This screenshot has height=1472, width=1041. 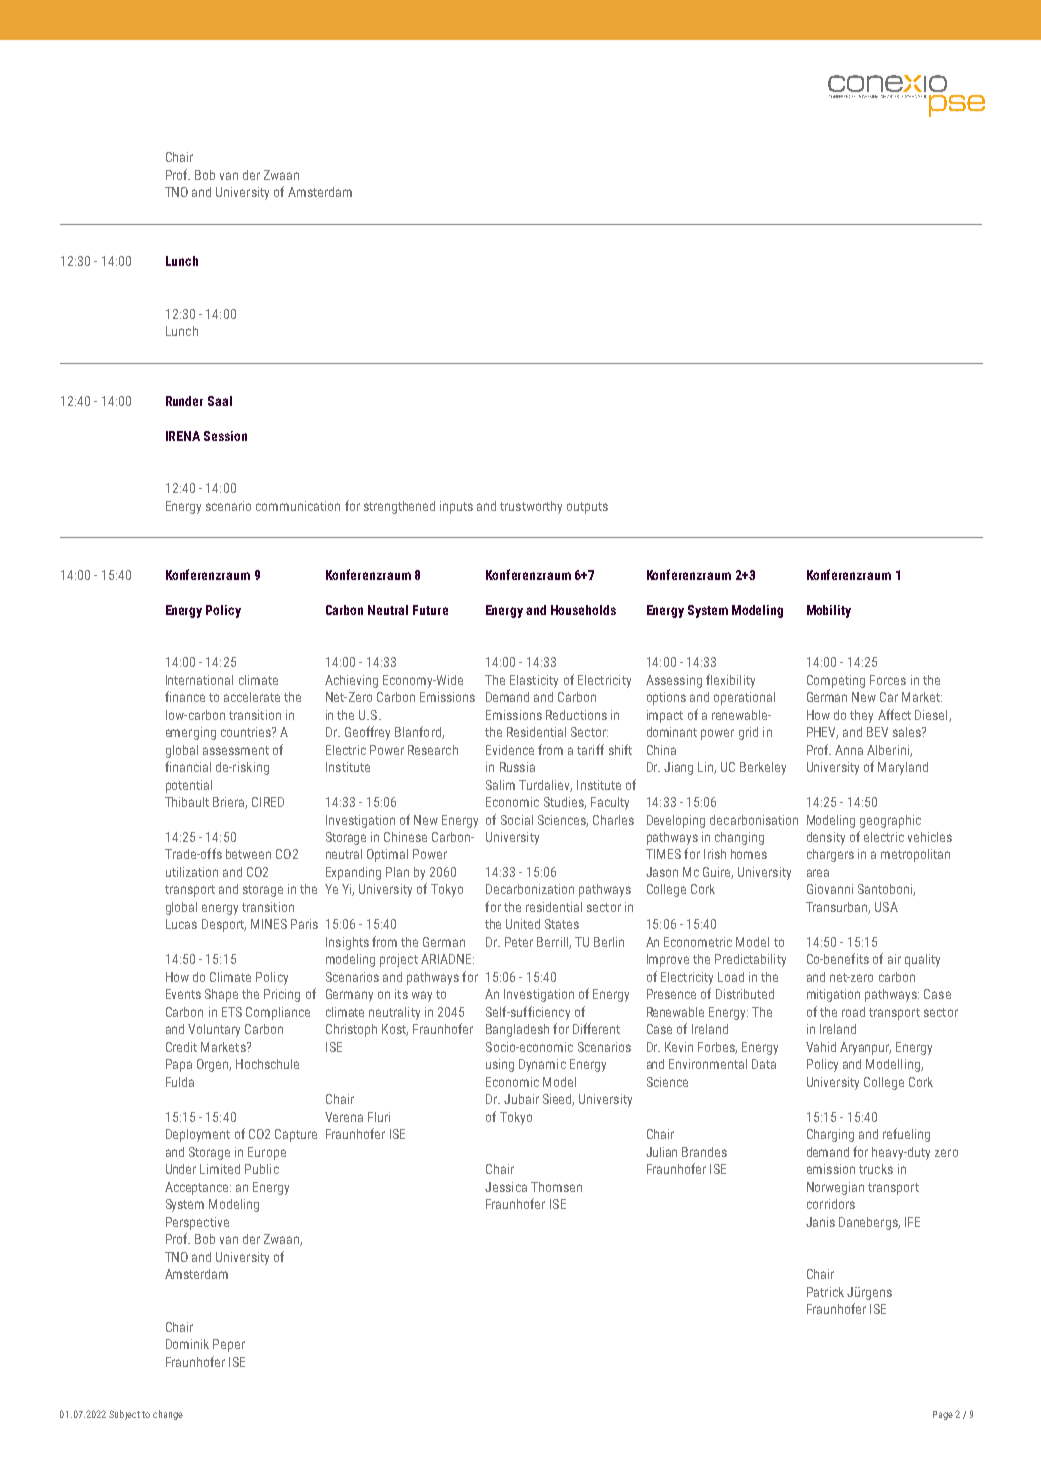 What do you see at coordinates (225, 436) in the screenshot?
I see `Session` at bounding box center [225, 436].
